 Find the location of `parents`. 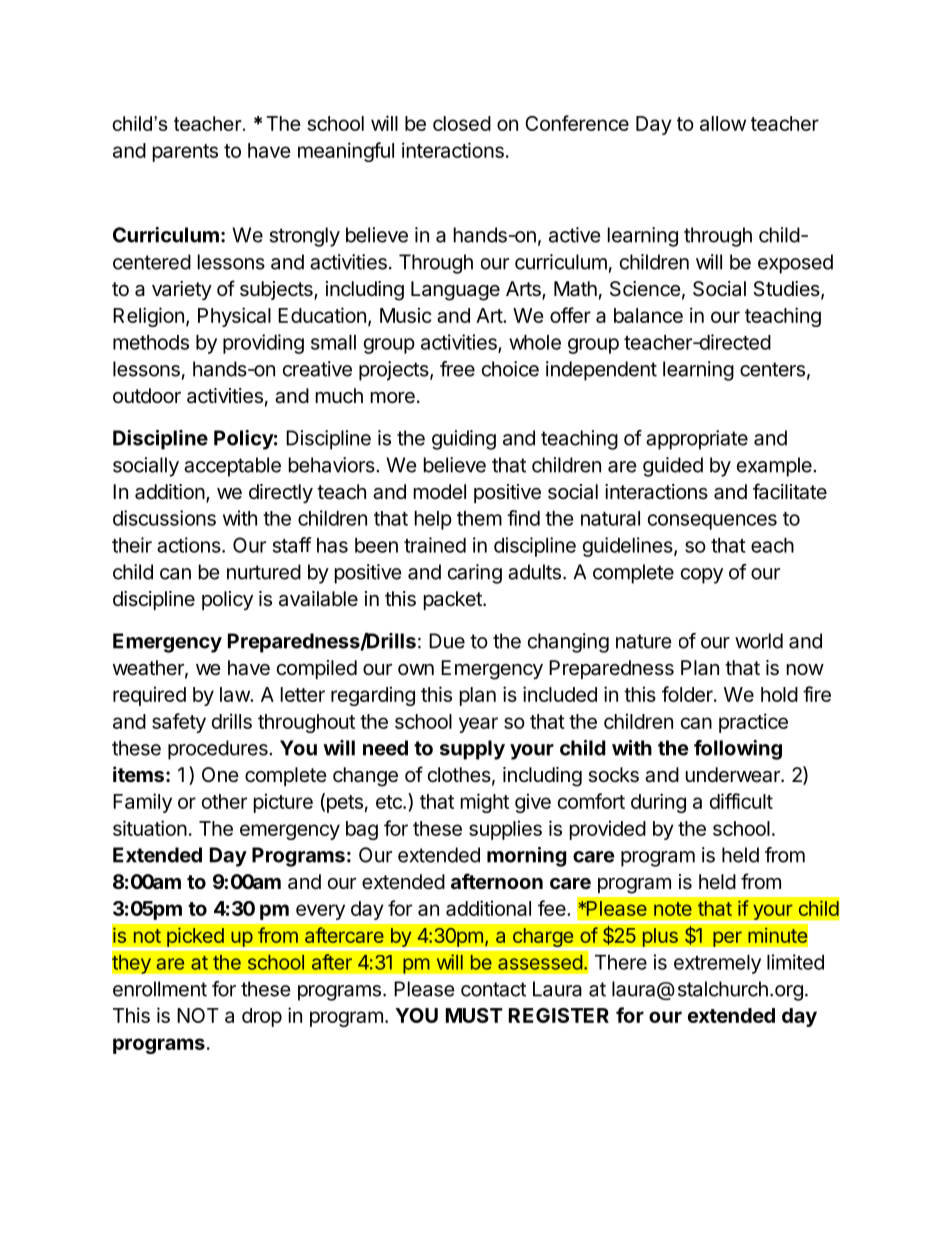

parents is located at coordinates (185, 153).
